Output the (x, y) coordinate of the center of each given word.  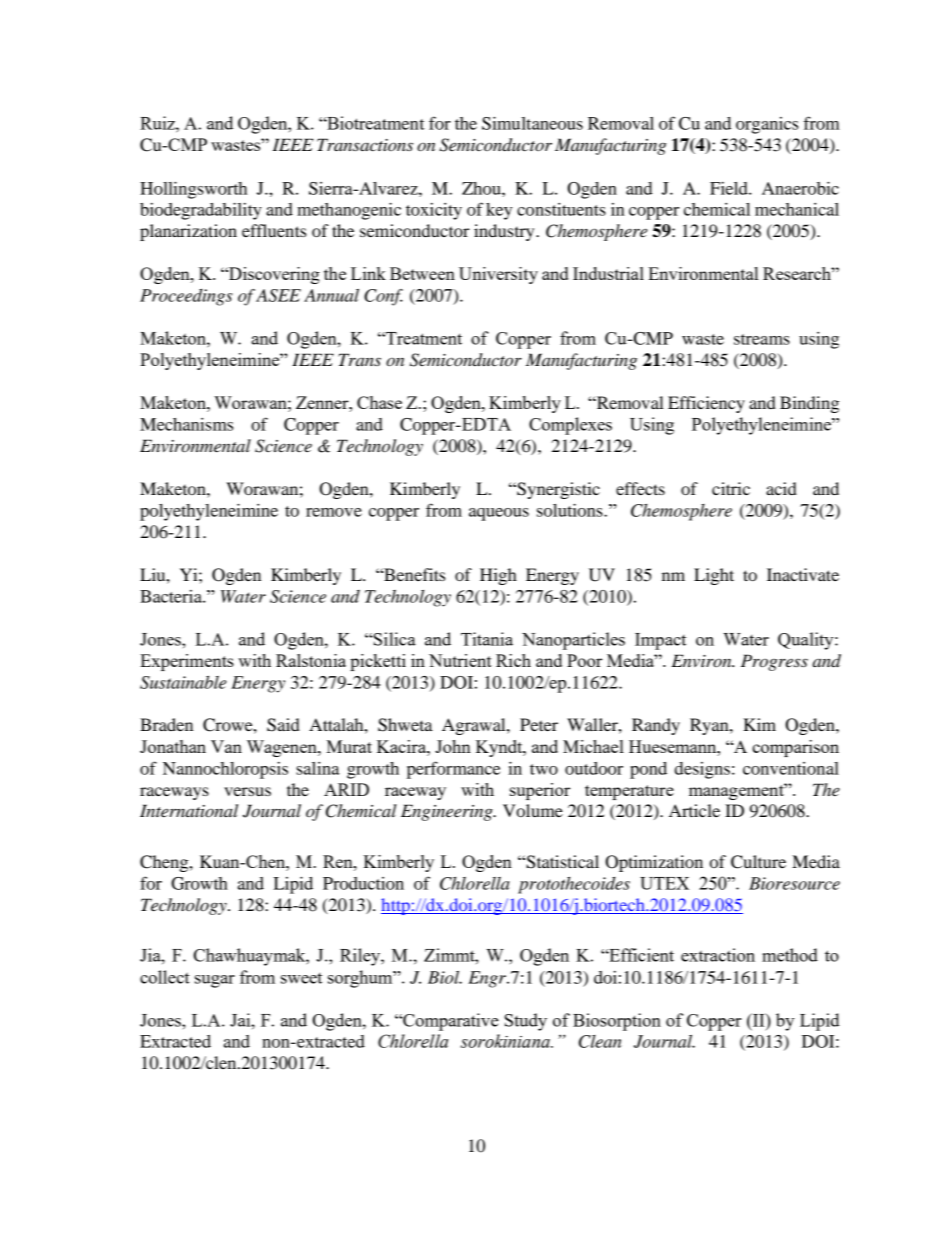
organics (767, 125)
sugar (215, 981)
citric (731, 488)
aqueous (499, 514)
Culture (758, 862)
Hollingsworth (193, 190)
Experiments (187, 662)
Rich (513, 660)
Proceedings (186, 297)
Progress (774, 662)
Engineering (448, 812)
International (189, 810)
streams (762, 339)
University (498, 275)
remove (334, 512)
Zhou (482, 188)
